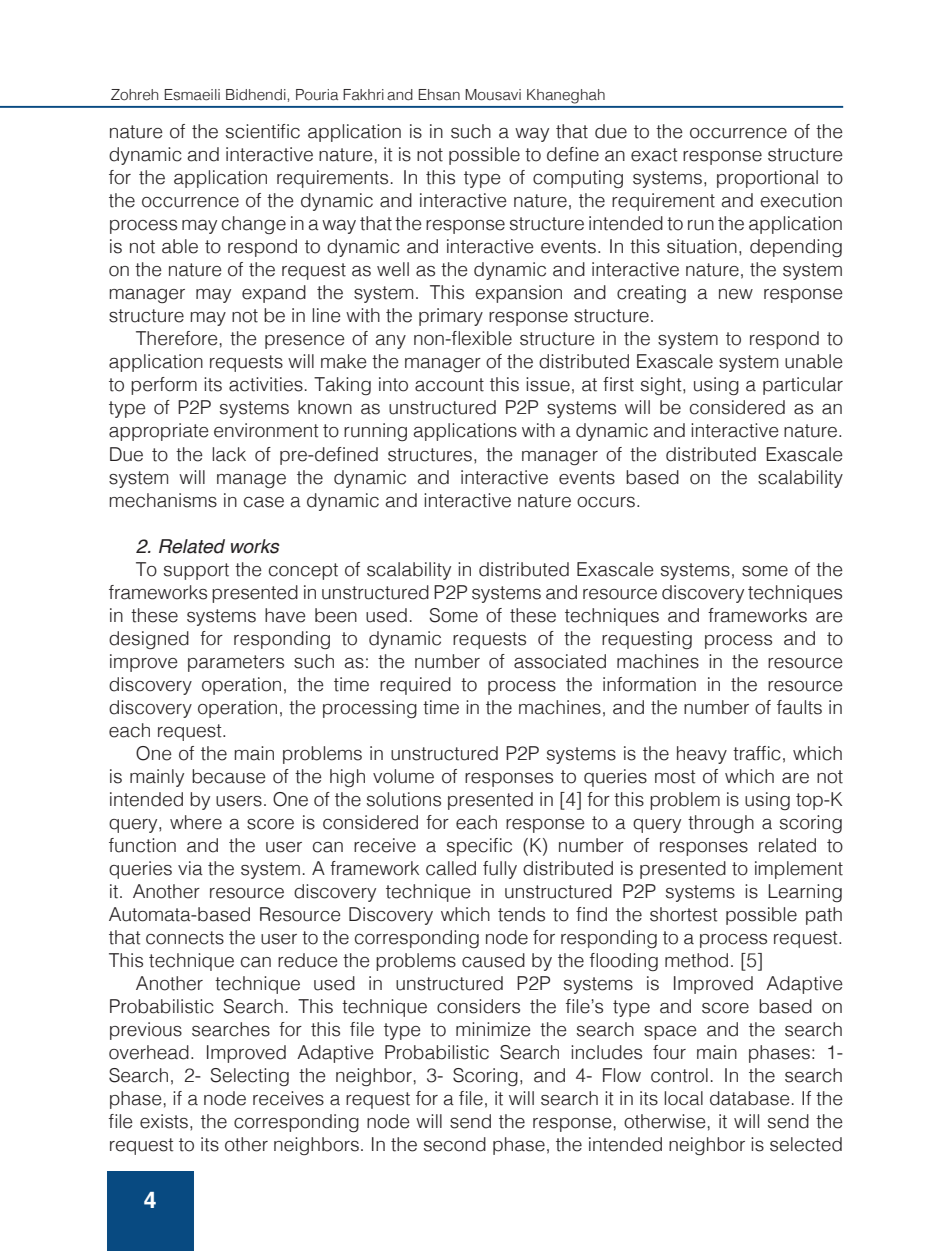 This screenshot has height=1251, width=952. What do you see at coordinates (236, 663) in the screenshot?
I see `parameters` at bounding box center [236, 663].
